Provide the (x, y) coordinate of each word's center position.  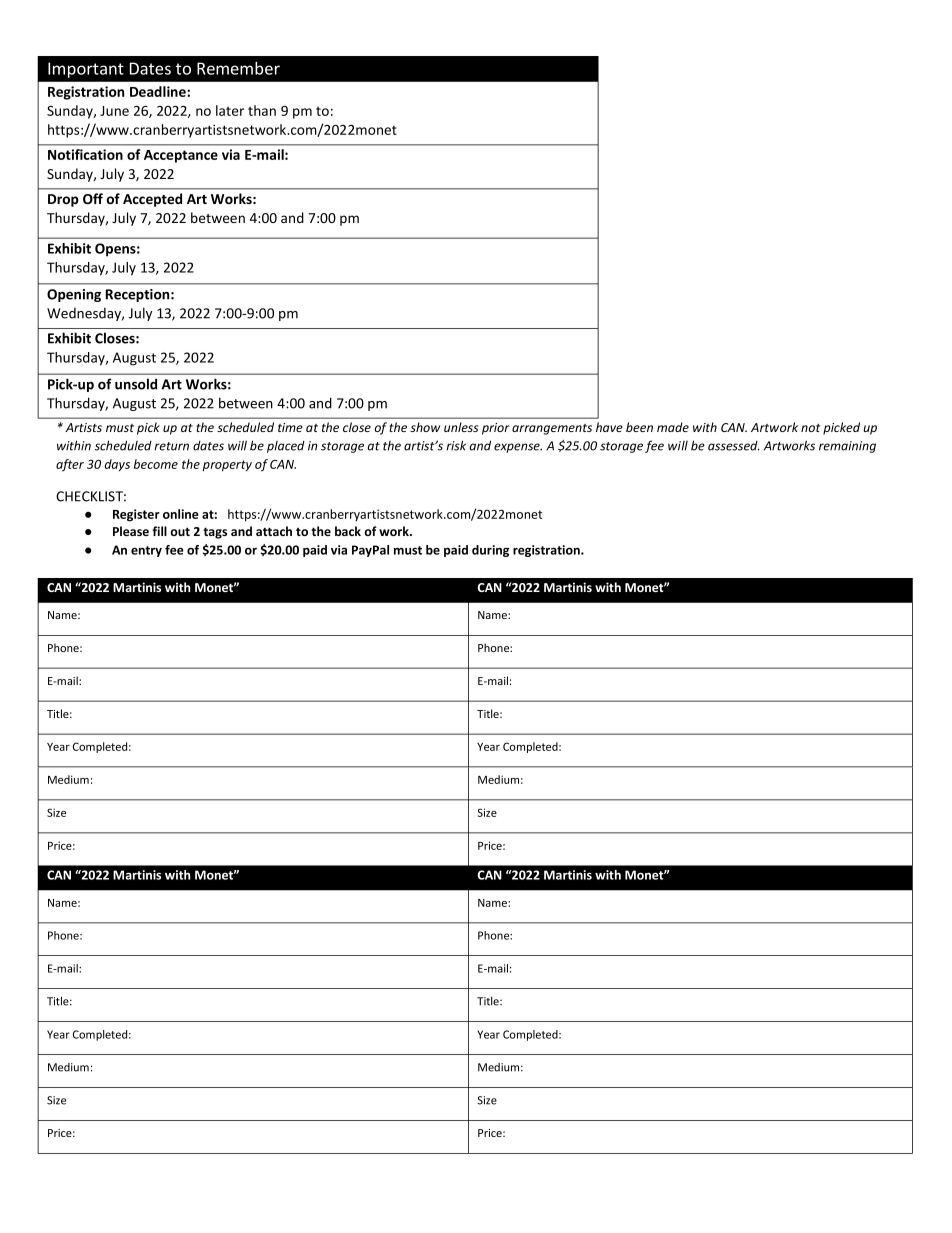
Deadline (159, 91)
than (262, 110)
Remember (238, 68)
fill (159, 531)
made (673, 427)
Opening (74, 295)
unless (461, 427)
